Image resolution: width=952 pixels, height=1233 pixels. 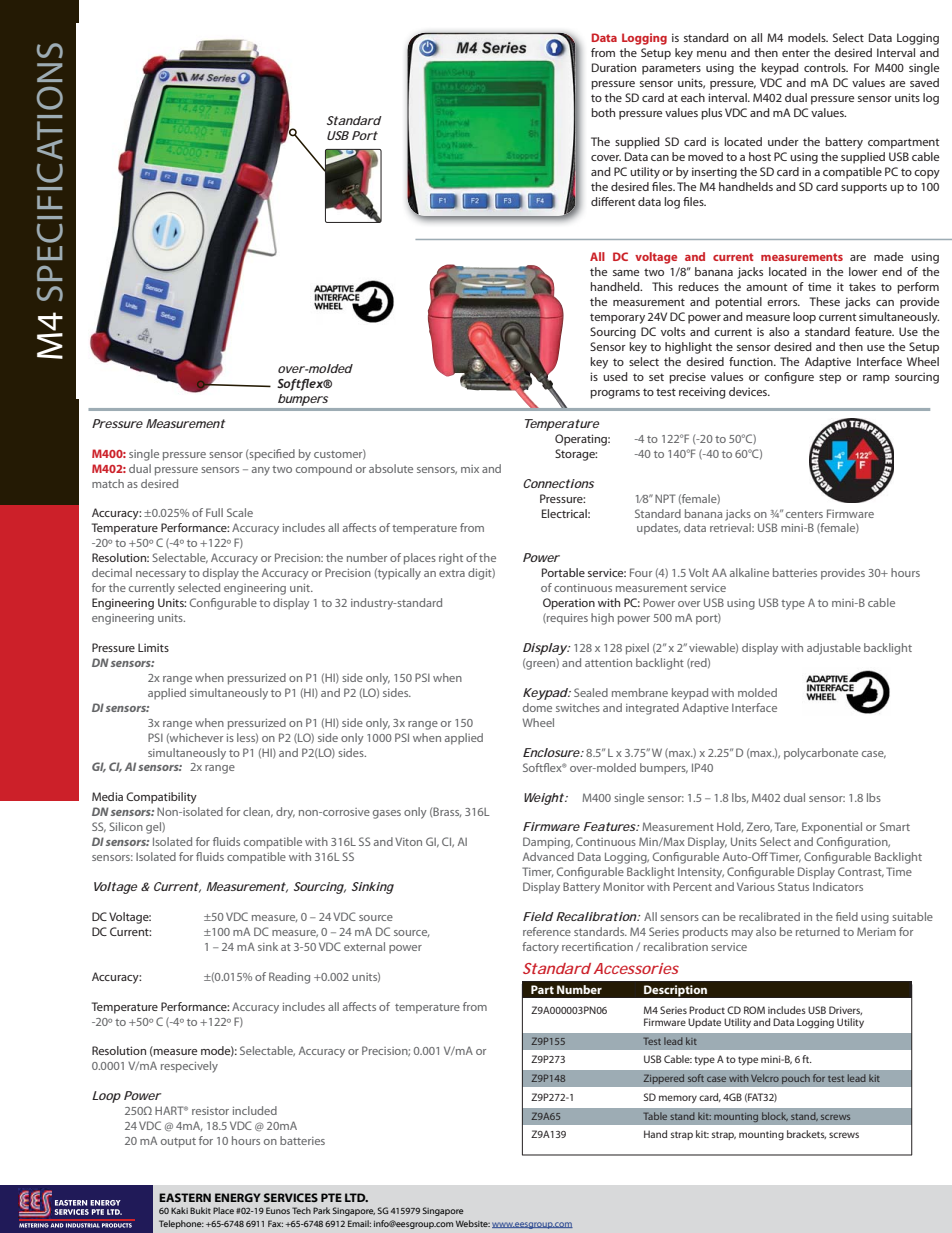 I want to click on mix, so click(x=470, y=469).
